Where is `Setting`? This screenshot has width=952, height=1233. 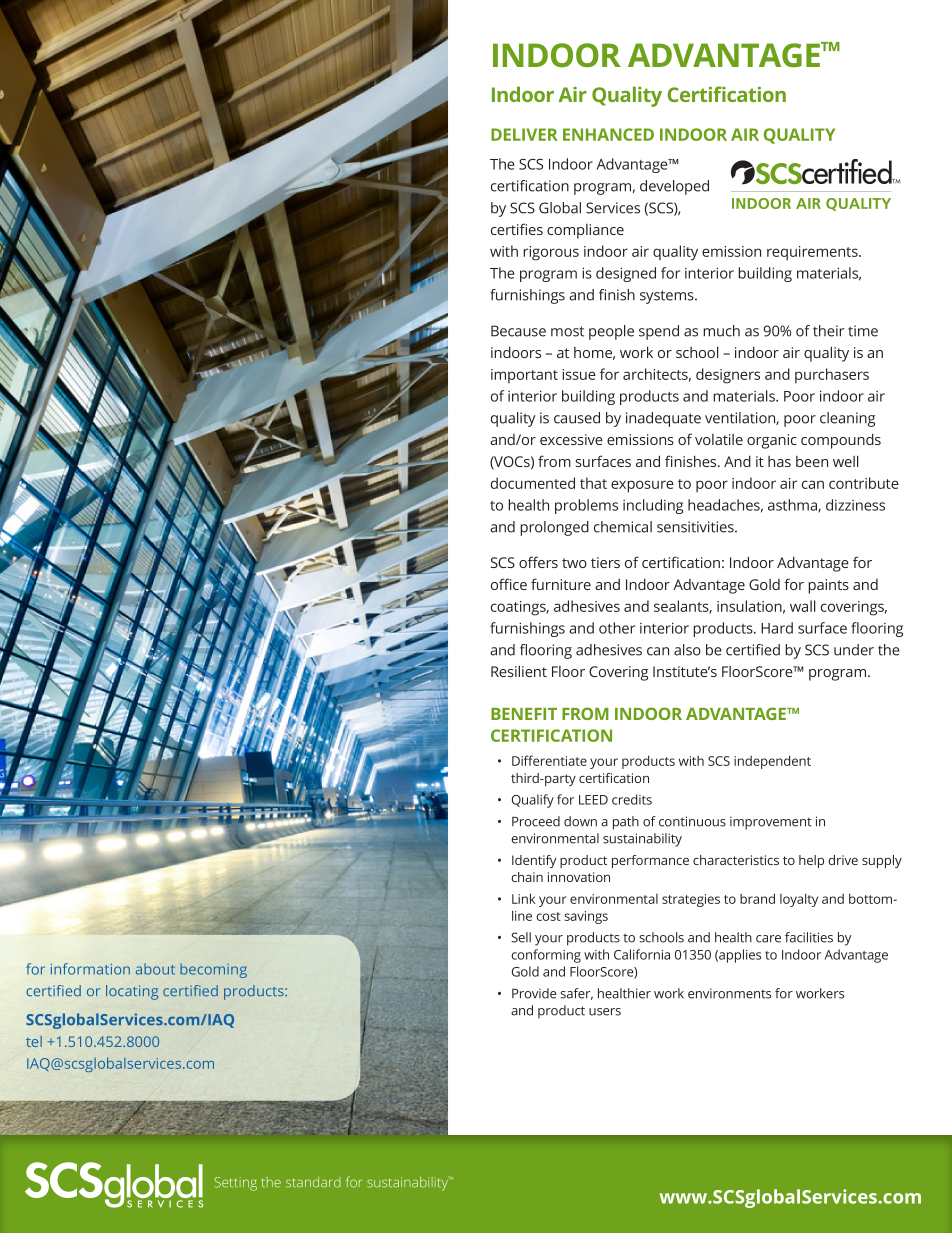 Setting is located at coordinates (235, 1184).
